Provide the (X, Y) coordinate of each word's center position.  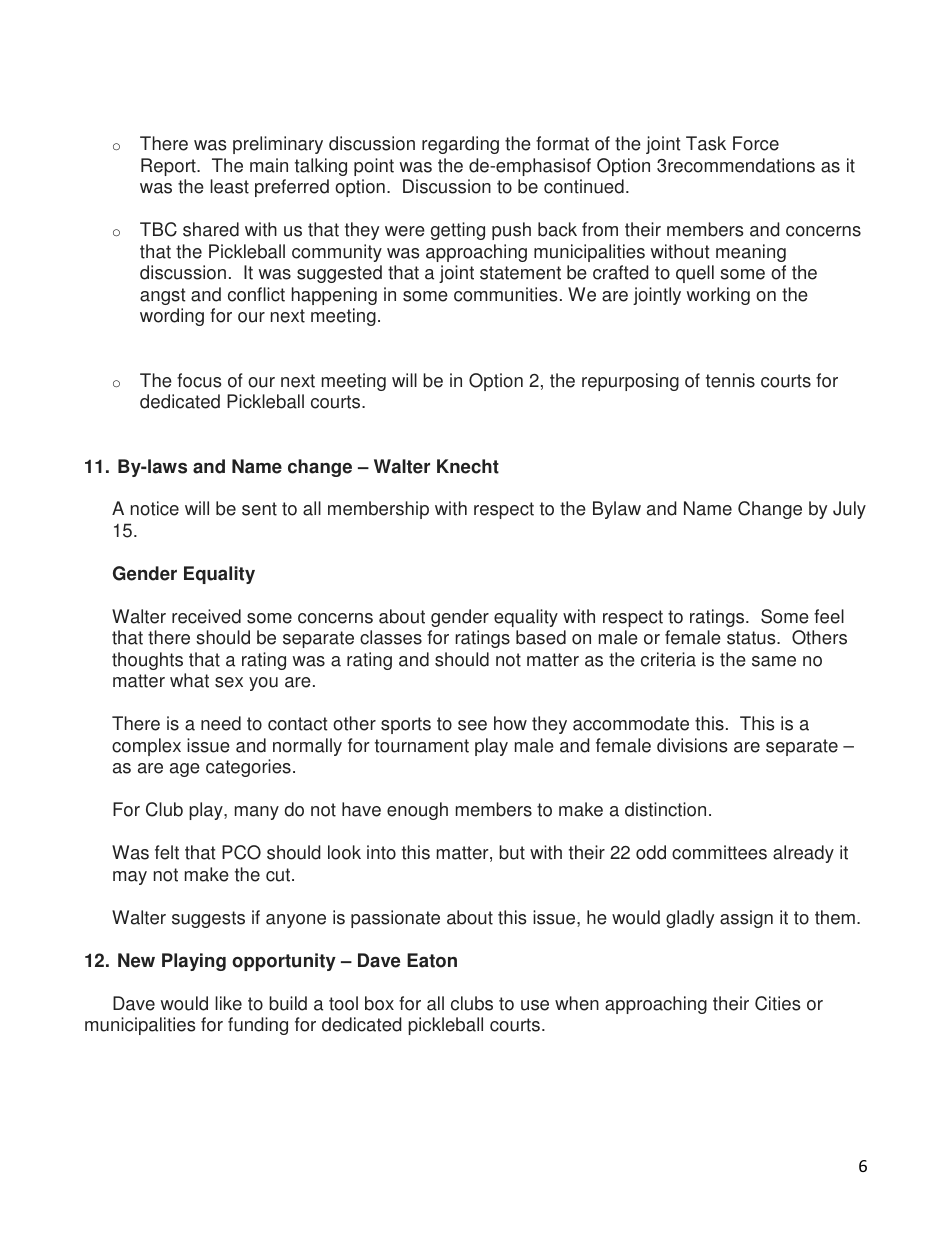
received (206, 616)
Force (756, 143)
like (228, 1003)
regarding (460, 145)
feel (829, 616)
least (229, 186)
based (541, 637)
